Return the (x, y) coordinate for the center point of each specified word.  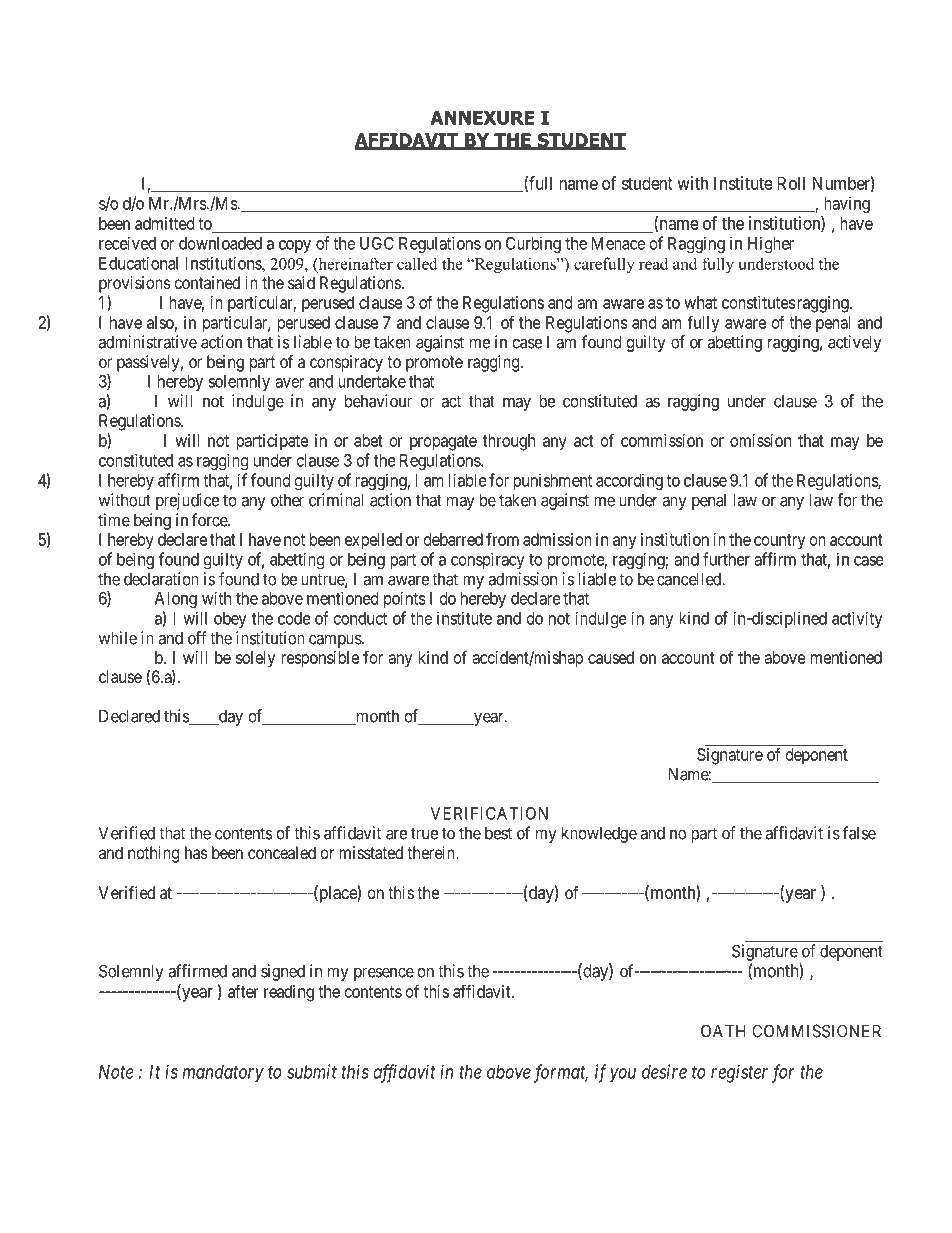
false (859, 833)
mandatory (223, 1074)
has (196, 852)
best (498, 833)
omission (760, 440)
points (405, 599)
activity (857, 619)
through (509, 442)
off (197, 638)
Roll (791, 183)
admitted (164, 223)
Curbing (533, 244)
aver (289, 383)
